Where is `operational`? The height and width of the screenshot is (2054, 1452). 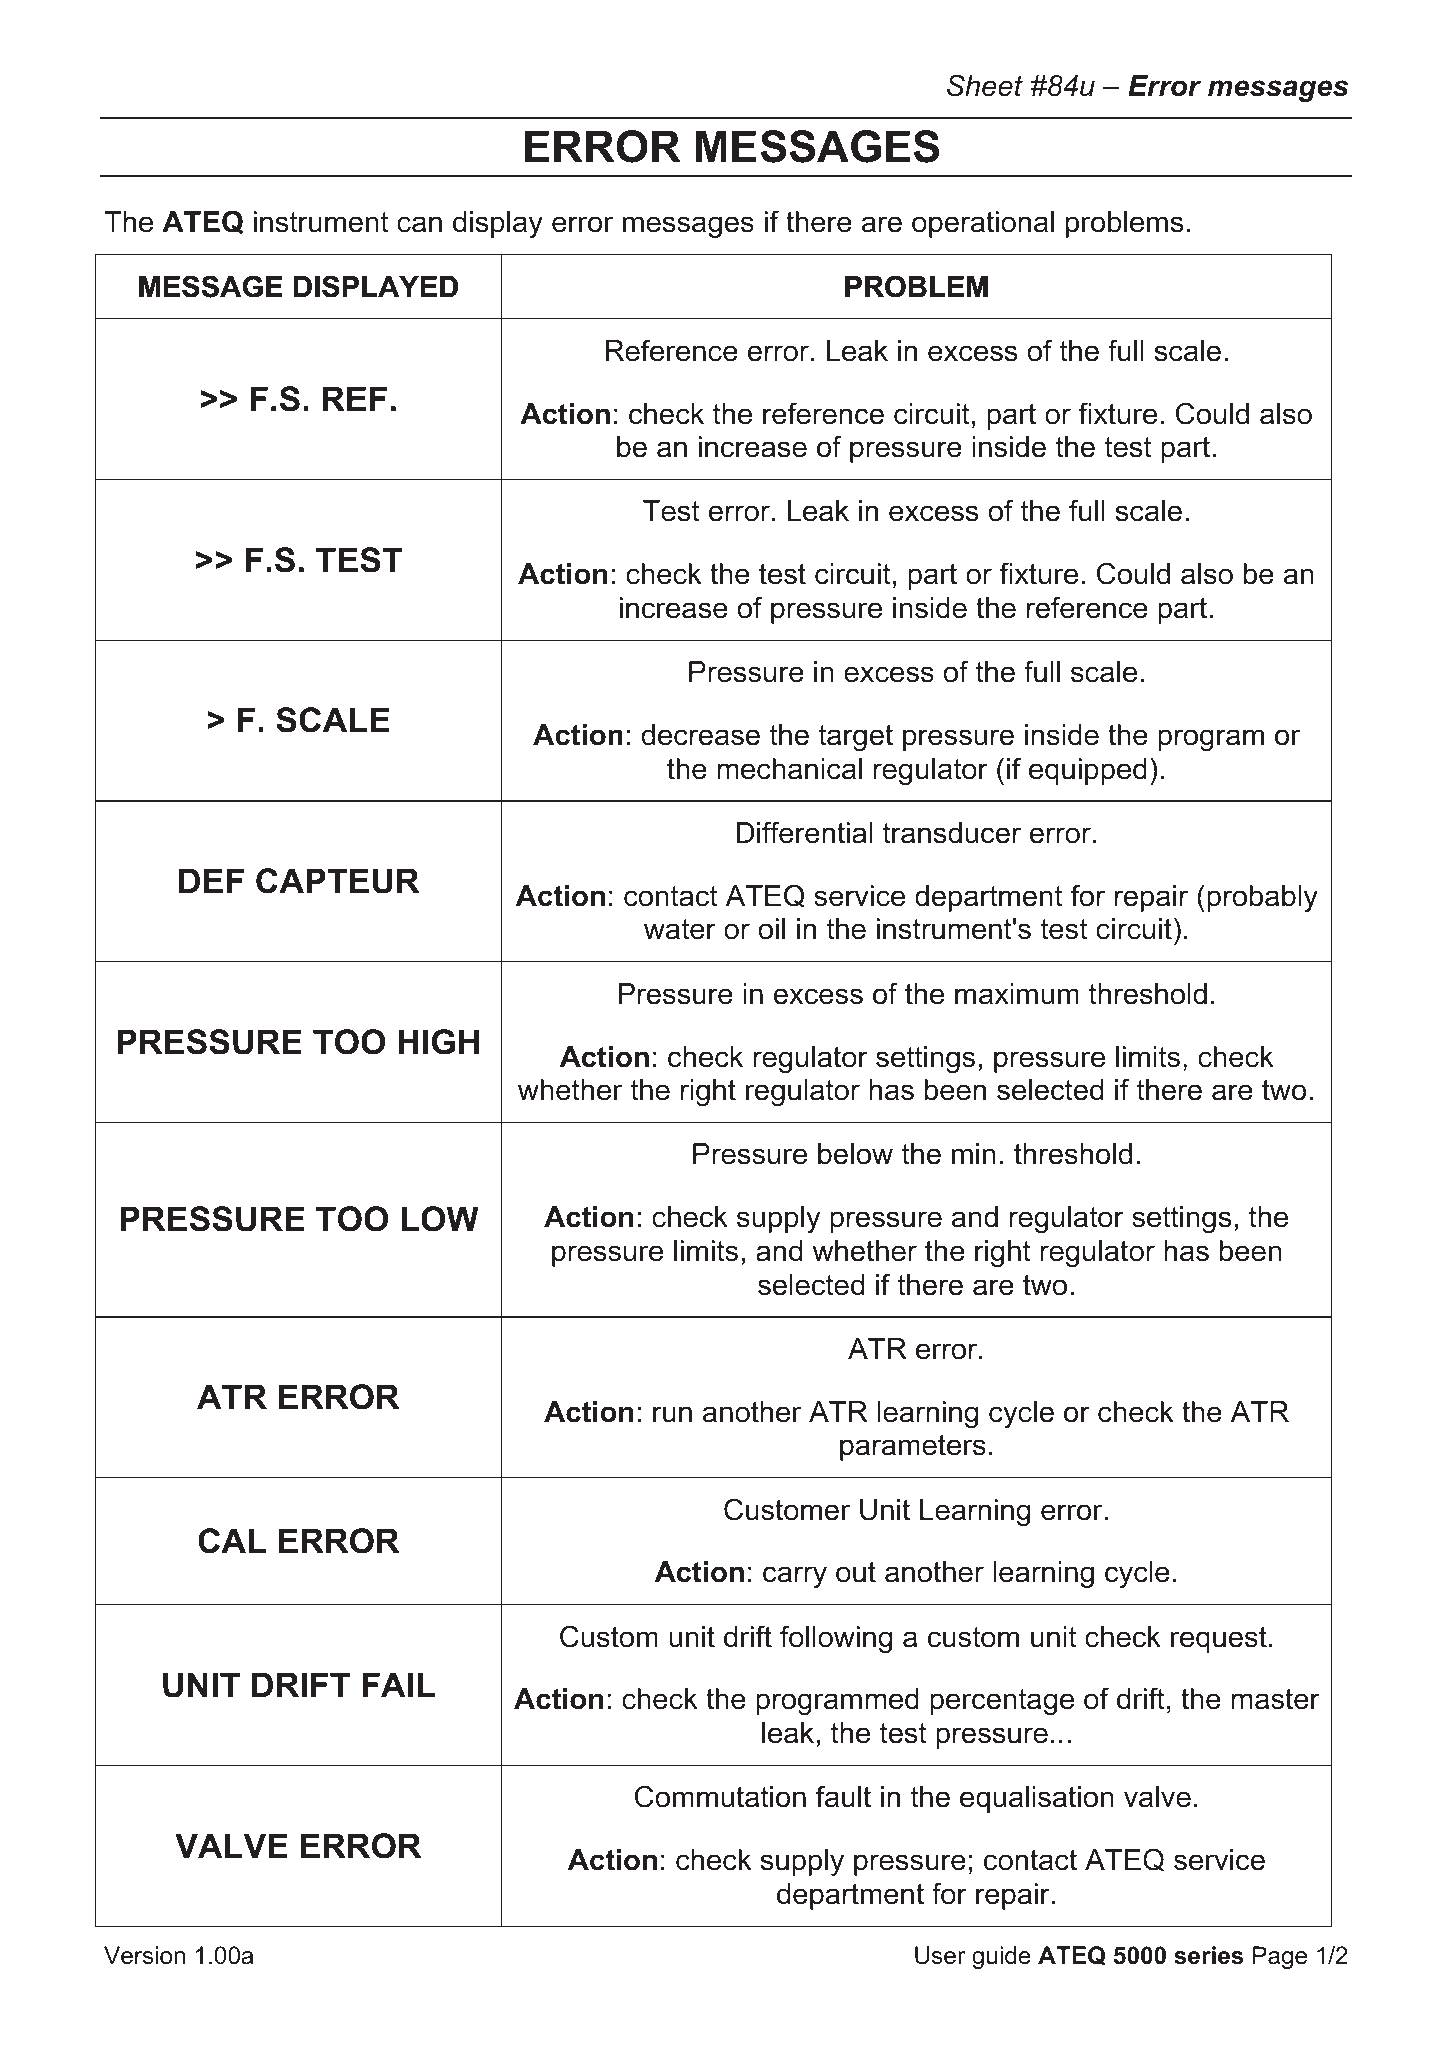
operational is located at coordinates (983, 224).
